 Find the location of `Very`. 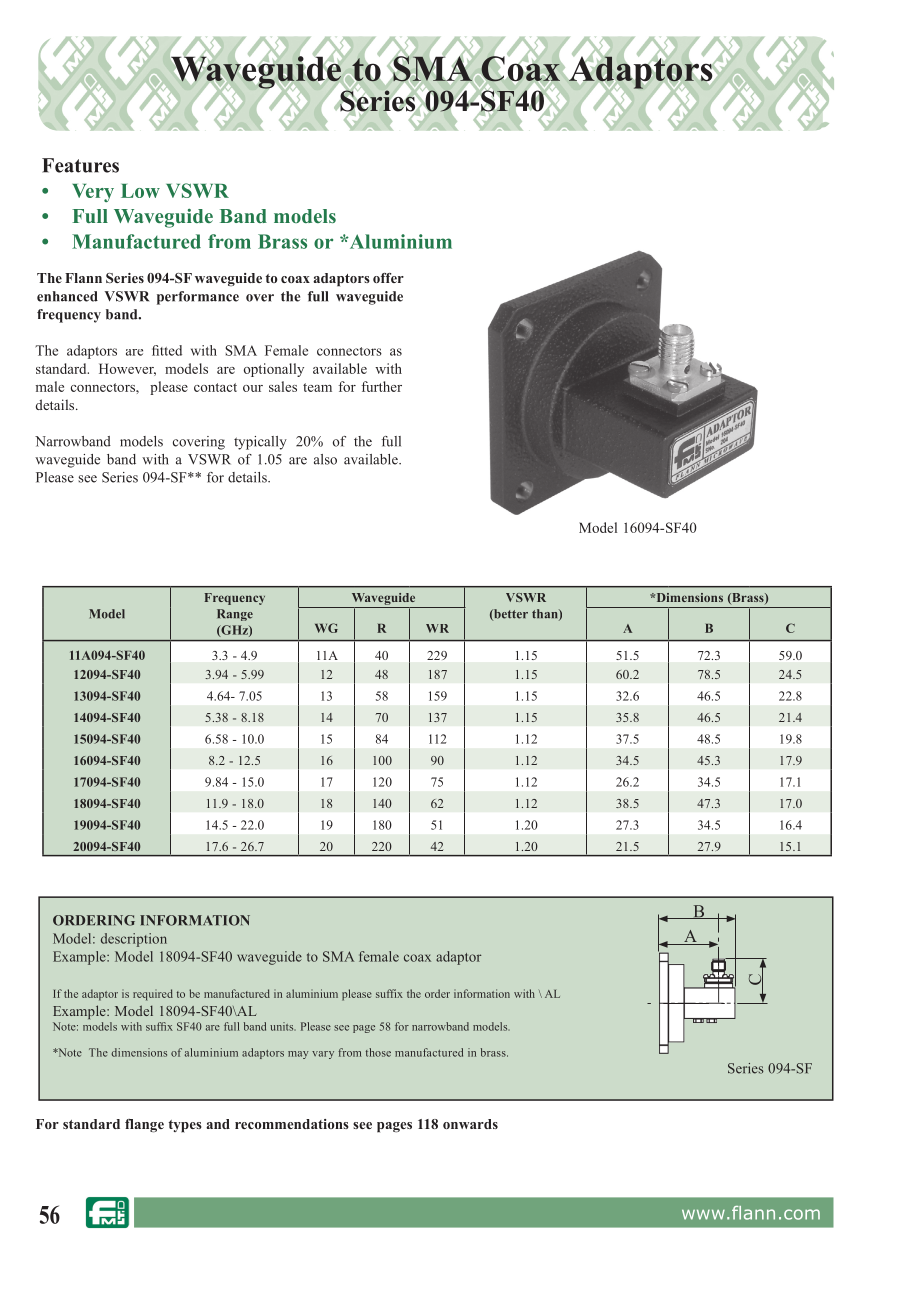

Very is located at coordinates (93, 193).
